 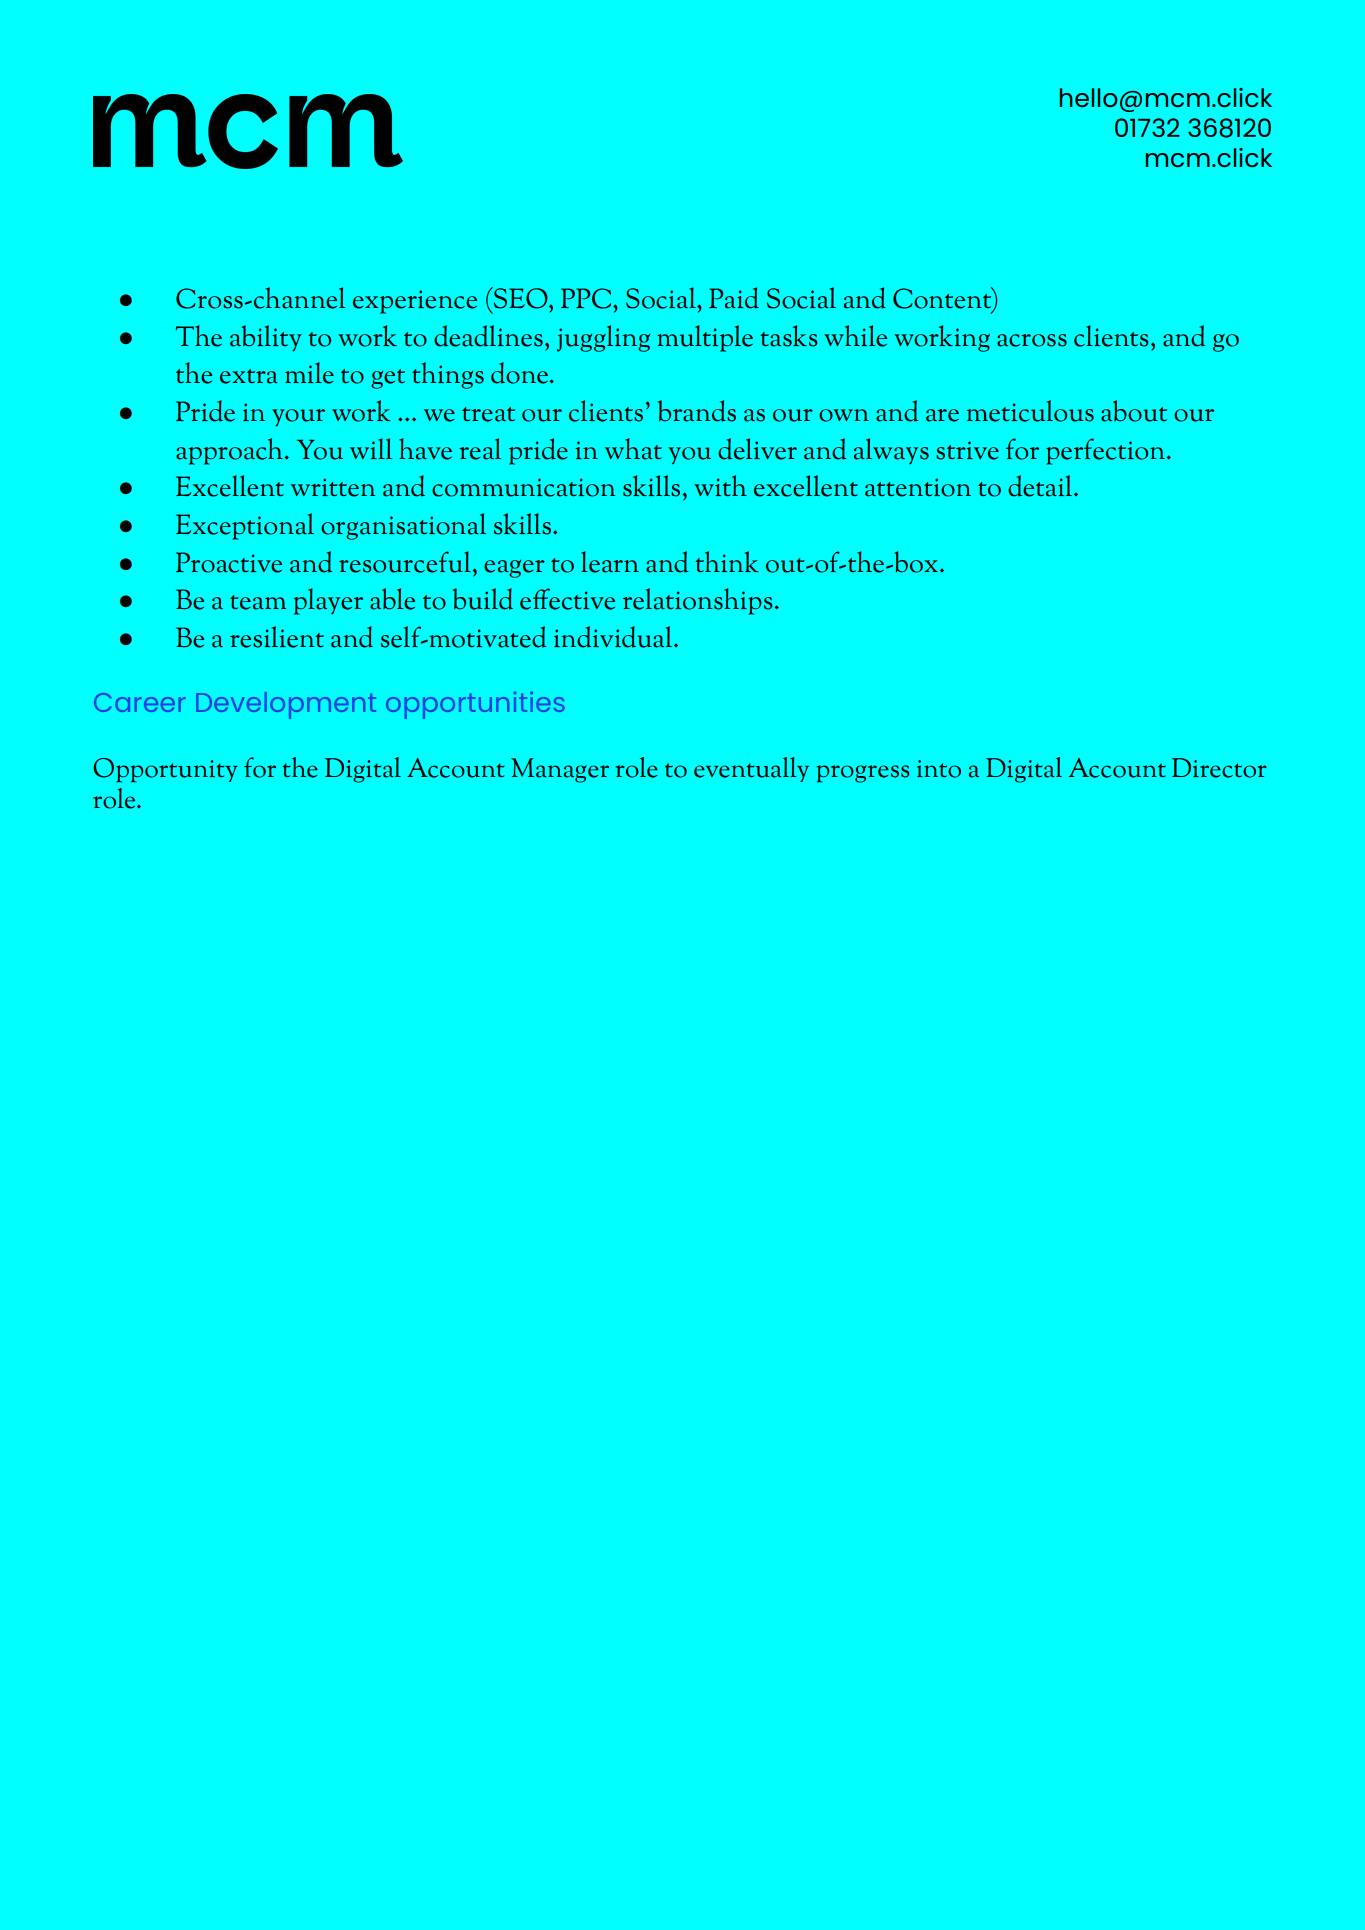 I want to click on ability, so click(x=266, y=338).
